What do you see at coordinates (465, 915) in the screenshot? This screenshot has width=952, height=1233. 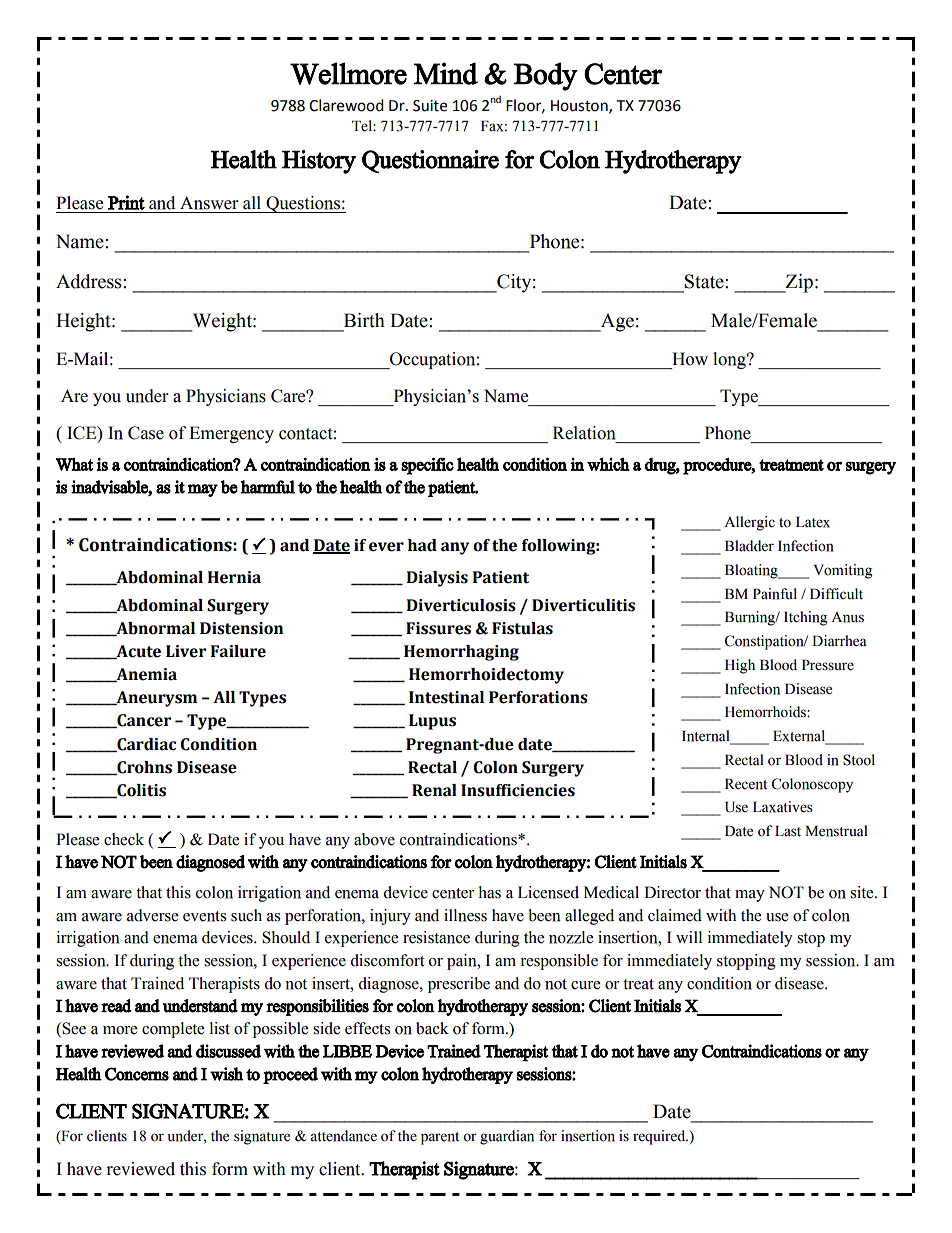 I see `illness` at bounding box center [465, 915].
